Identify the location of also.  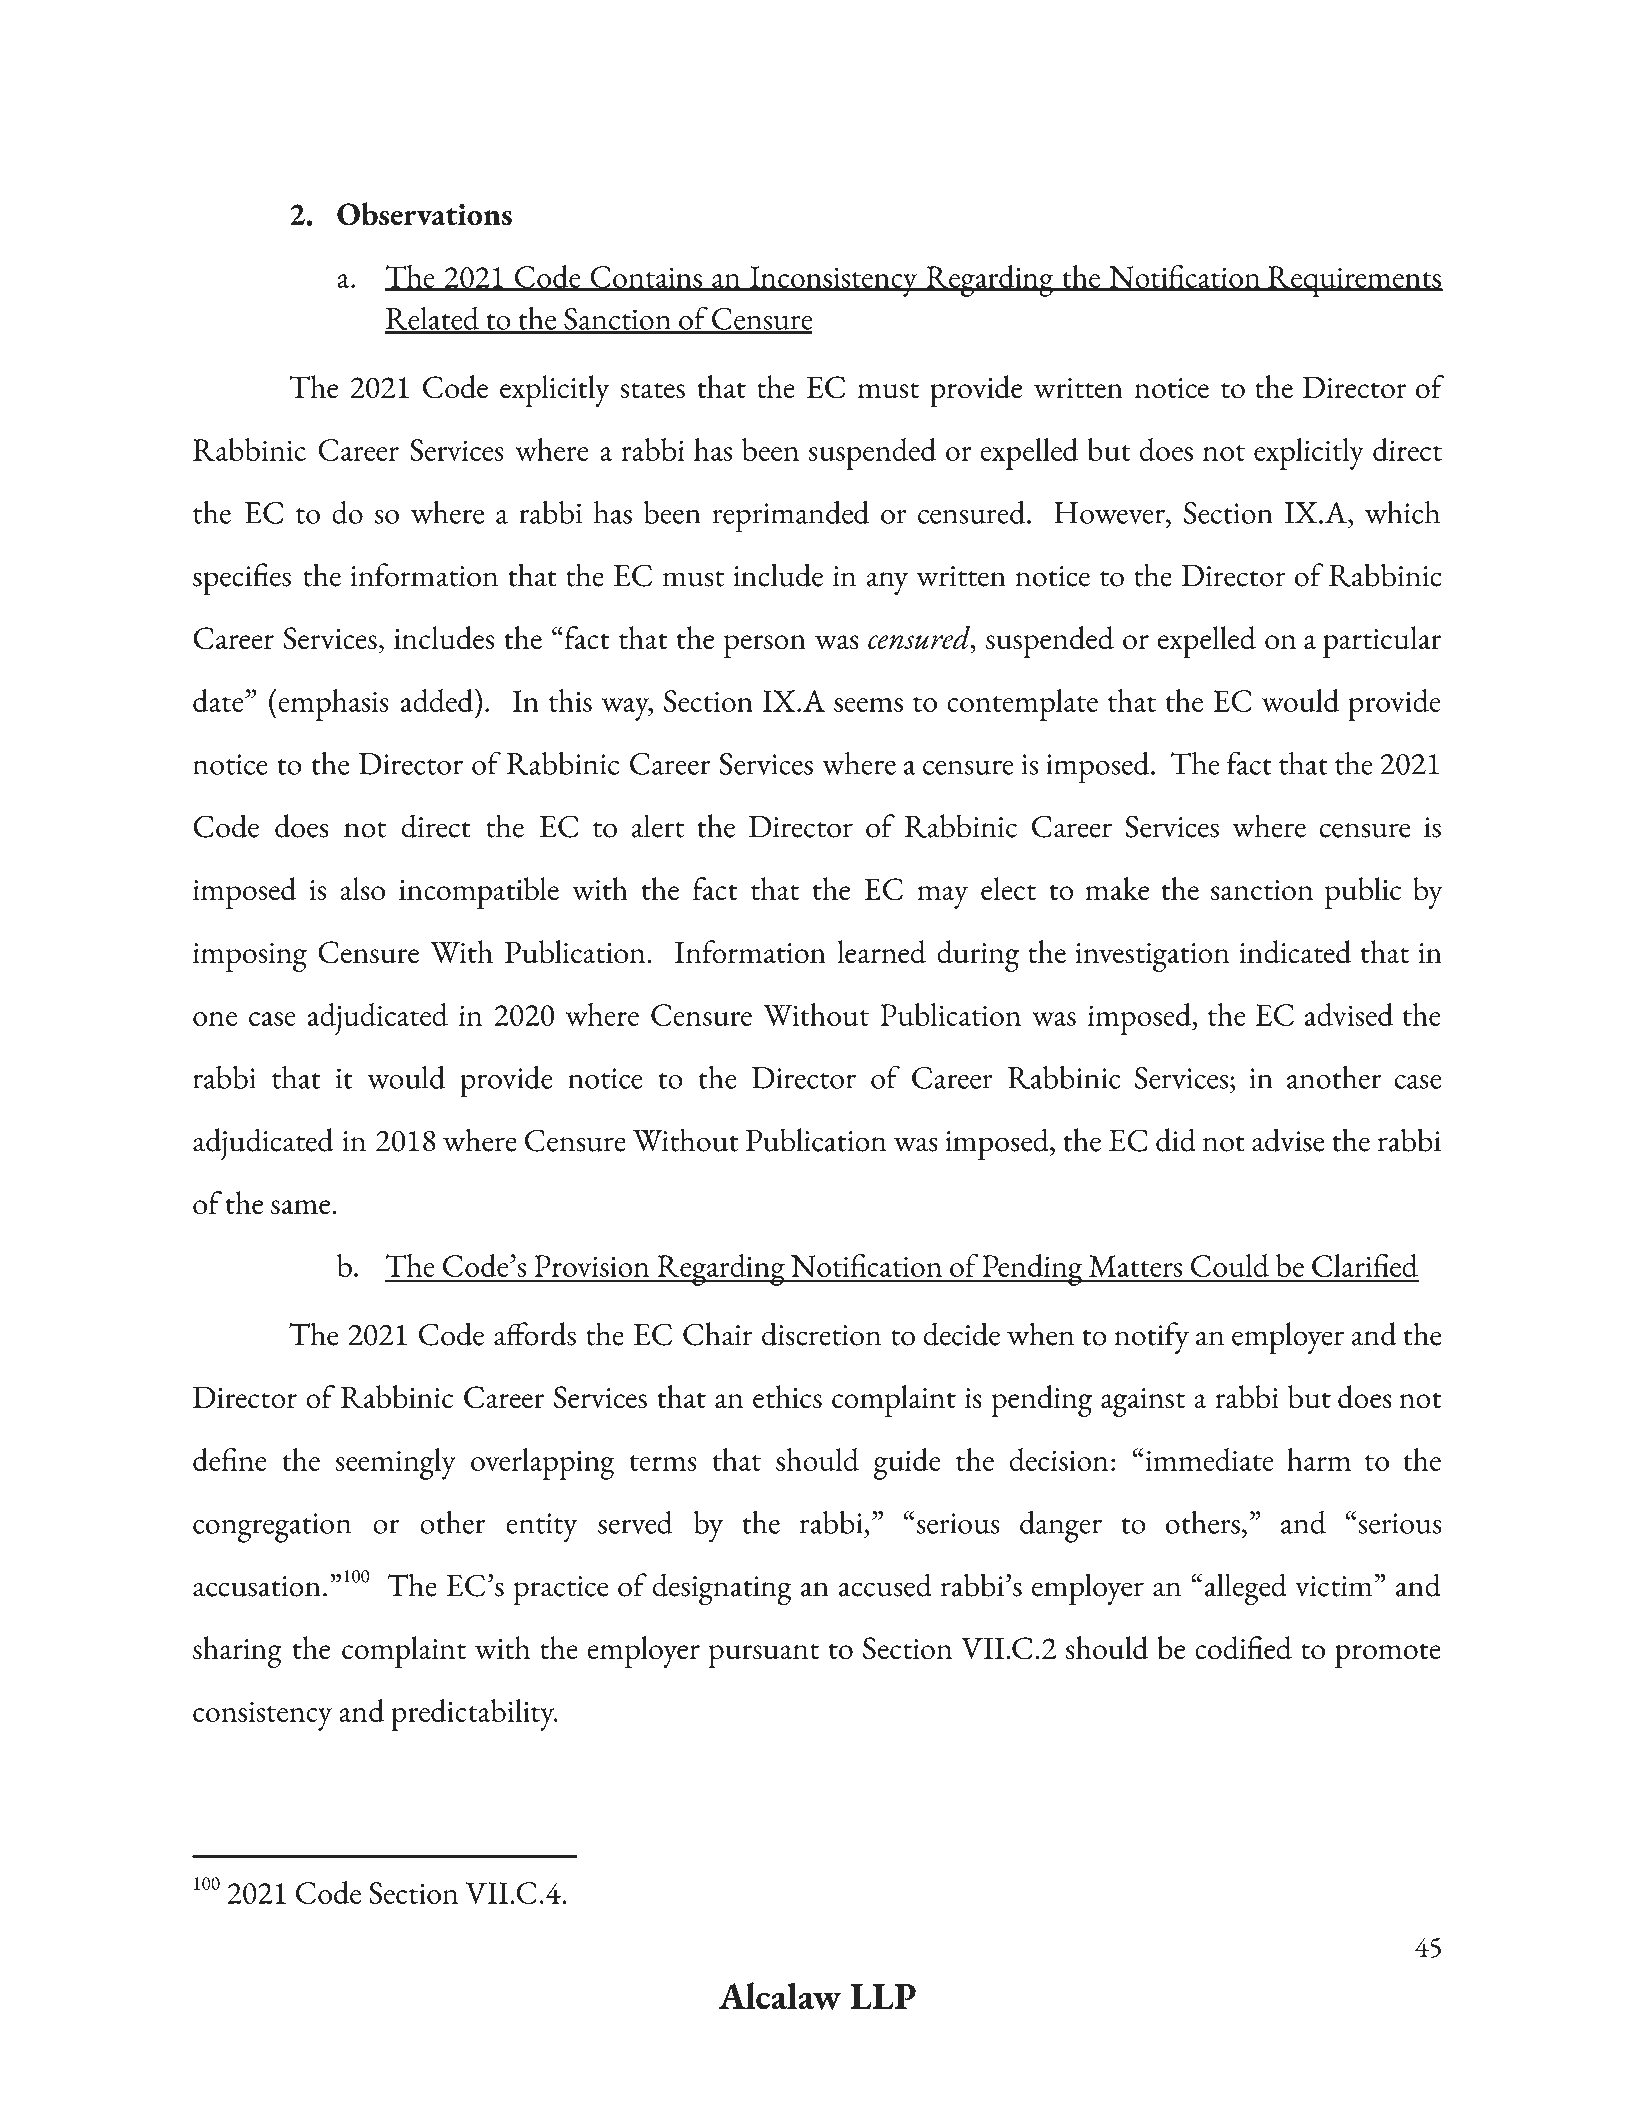
(362, 889).
